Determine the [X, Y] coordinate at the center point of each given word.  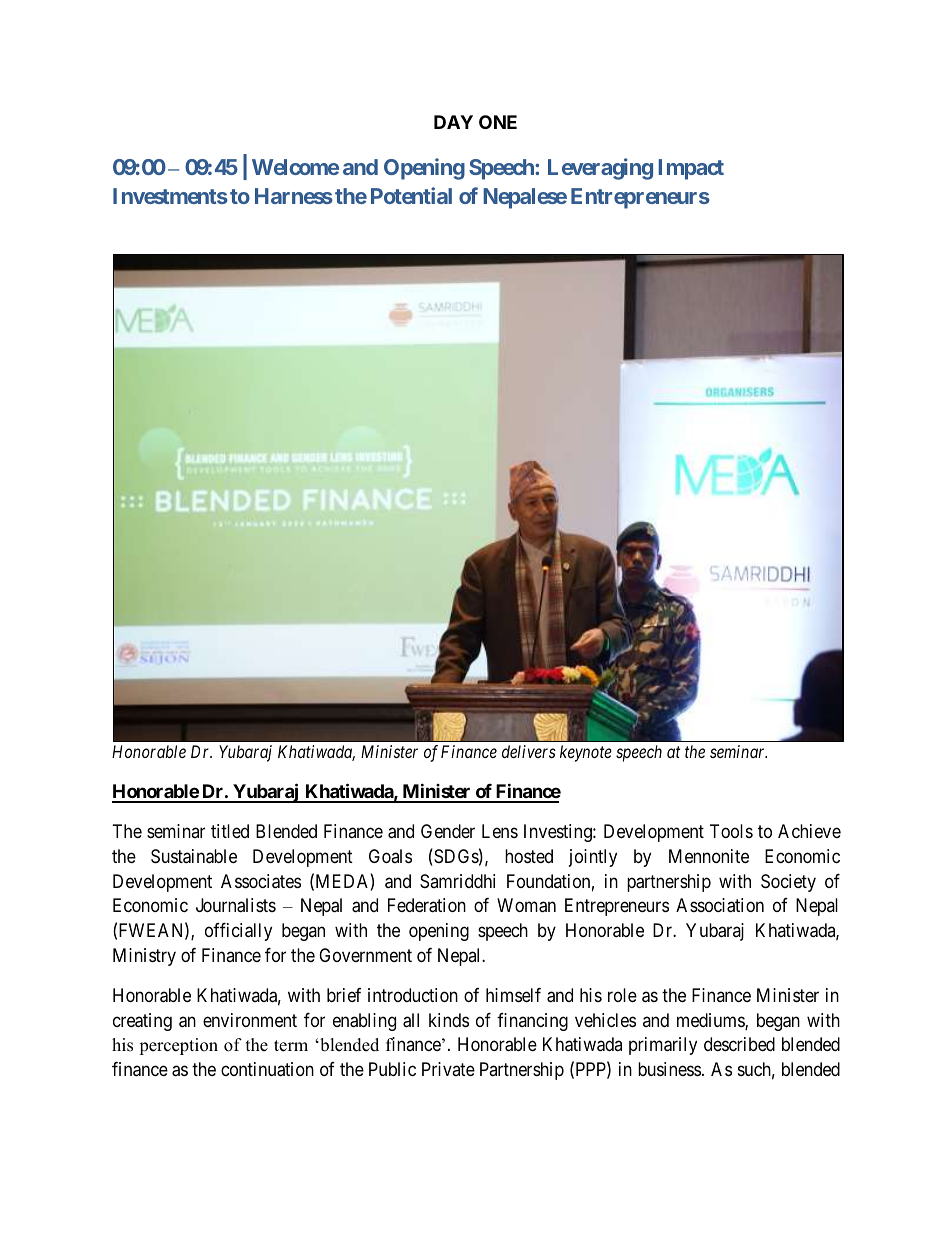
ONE [498, 122]
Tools [731, 831]
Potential [411, 195]
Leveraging [600, 169]
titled [230, 831]
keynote [586, 753]
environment [250, 1020]
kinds [449, 1020]
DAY [453, 122]
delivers [529, 751]
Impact [691, 169]
